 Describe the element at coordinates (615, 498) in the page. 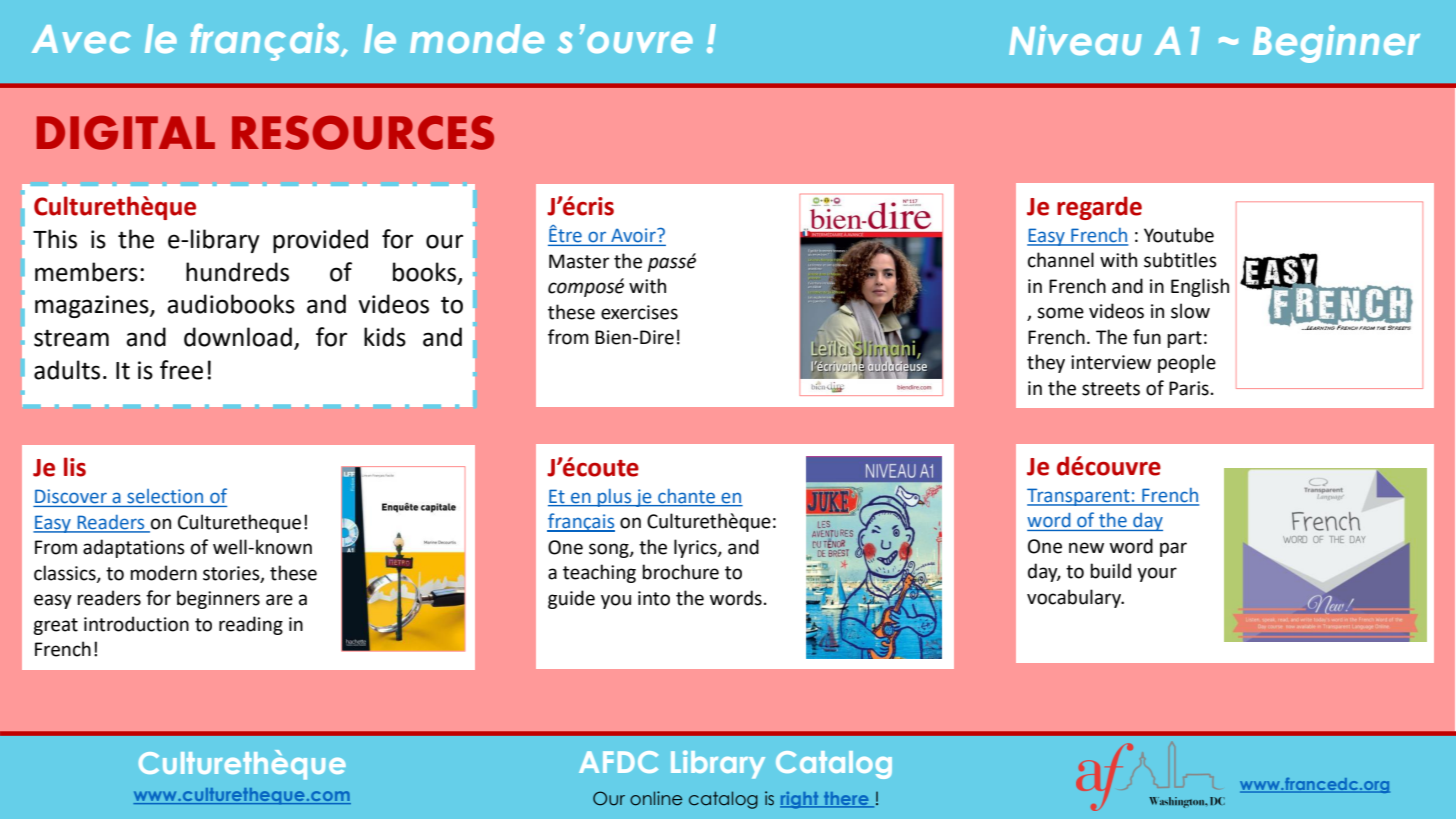

I see `plus` at that location.
